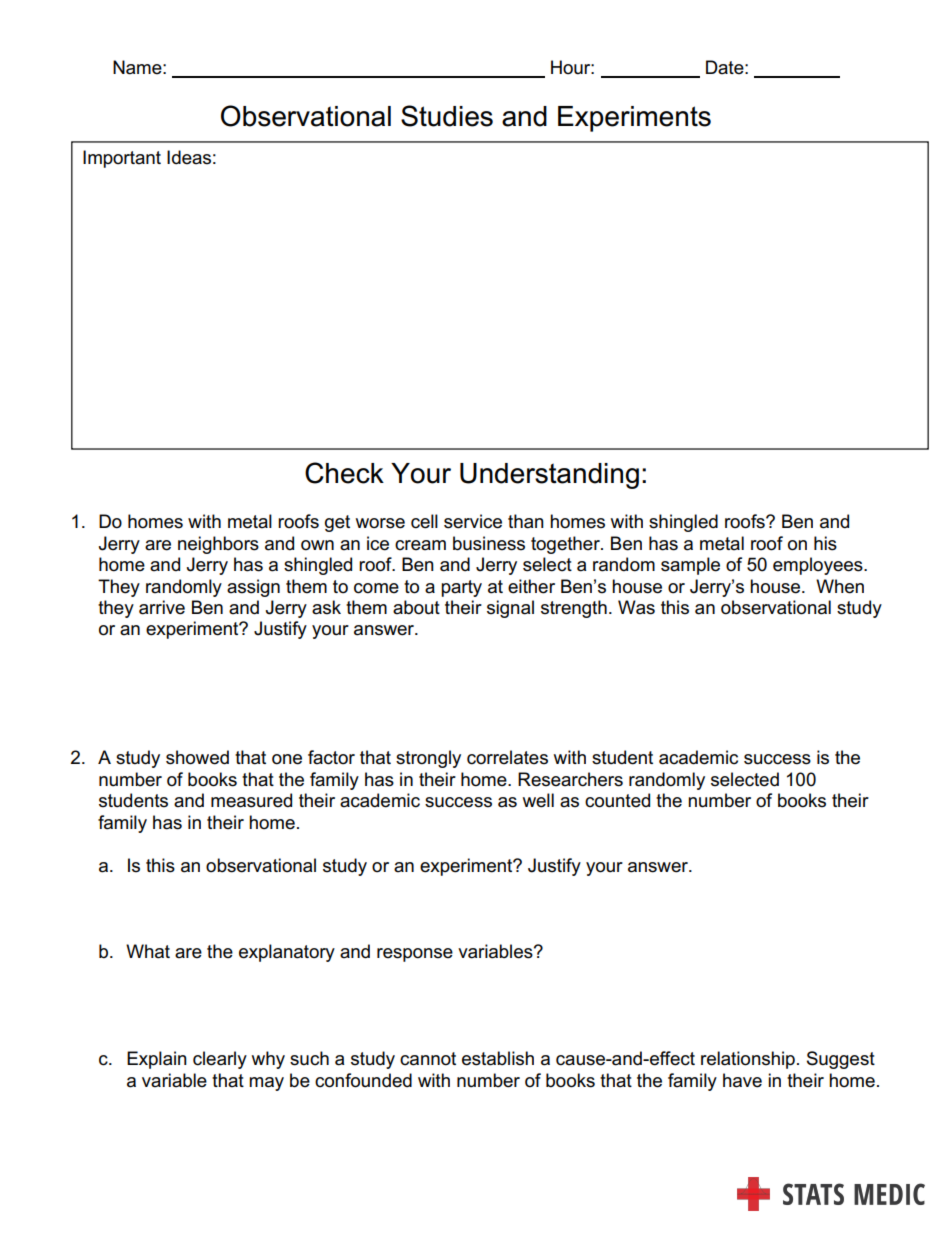  I want to click on relationship, so click(748, 1060).
